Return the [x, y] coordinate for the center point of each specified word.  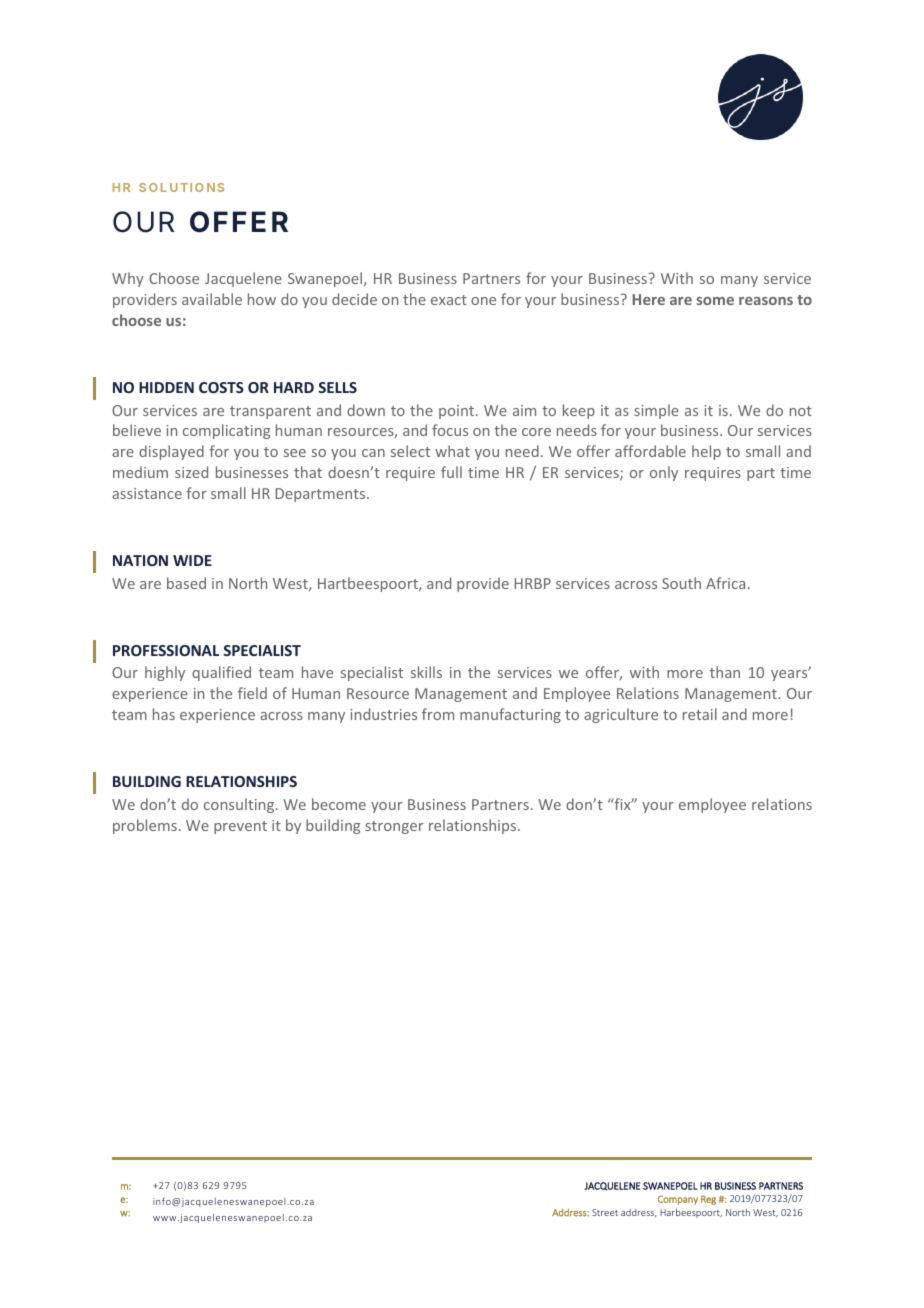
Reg [708, 1200]
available [212, 299]
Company [678, 1200]
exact [449, 300]
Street [605, 1212]
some [715, 301]
